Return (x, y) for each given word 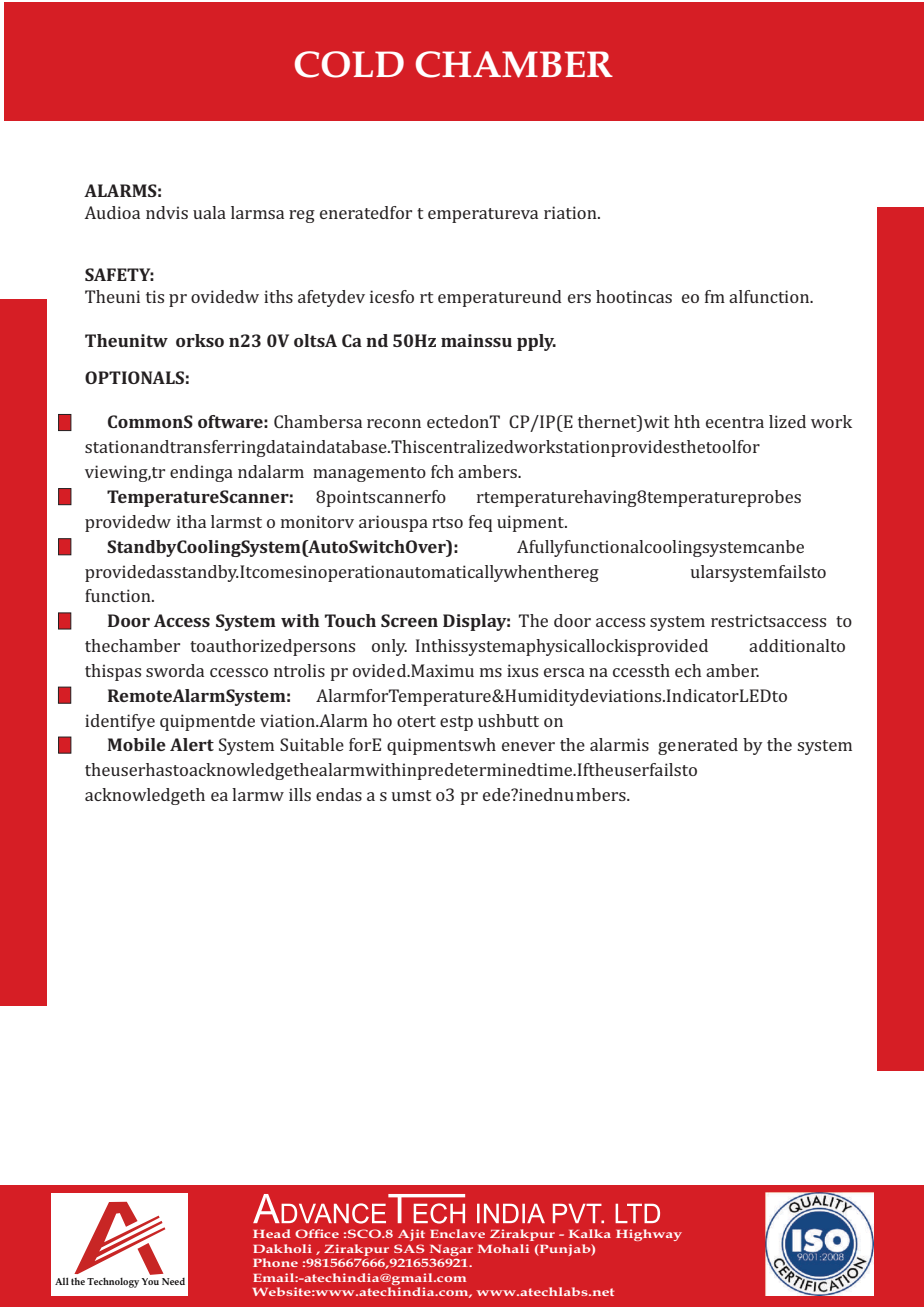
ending (197, 473)
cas (660, 298)
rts (442, 522)
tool (721, 446)
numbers (591, 794)
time (556, 769)
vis (176, 212)
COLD (349, 64)
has (159, 769)
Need (173, 1281)
